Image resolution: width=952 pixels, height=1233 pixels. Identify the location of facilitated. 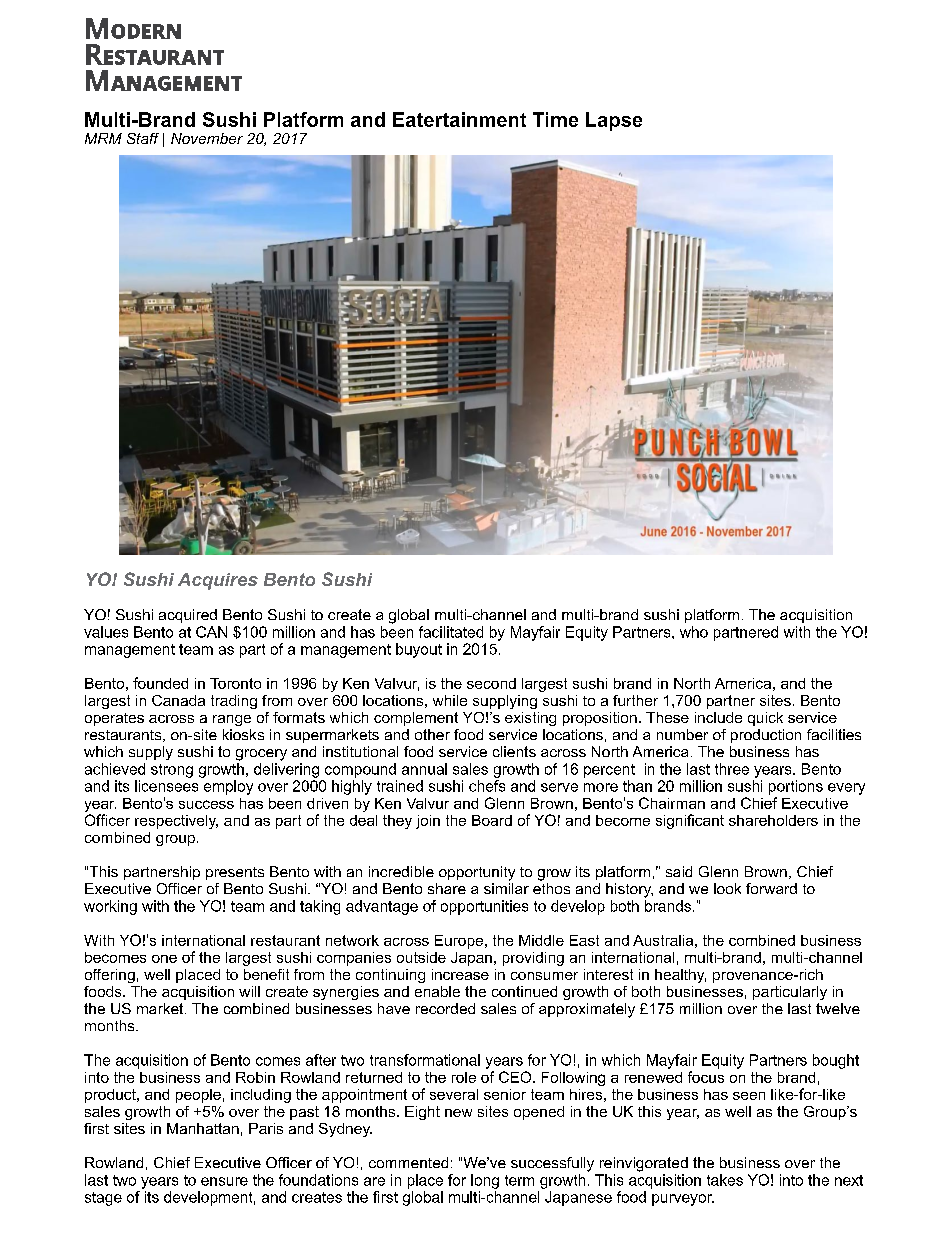
(451, 632).
